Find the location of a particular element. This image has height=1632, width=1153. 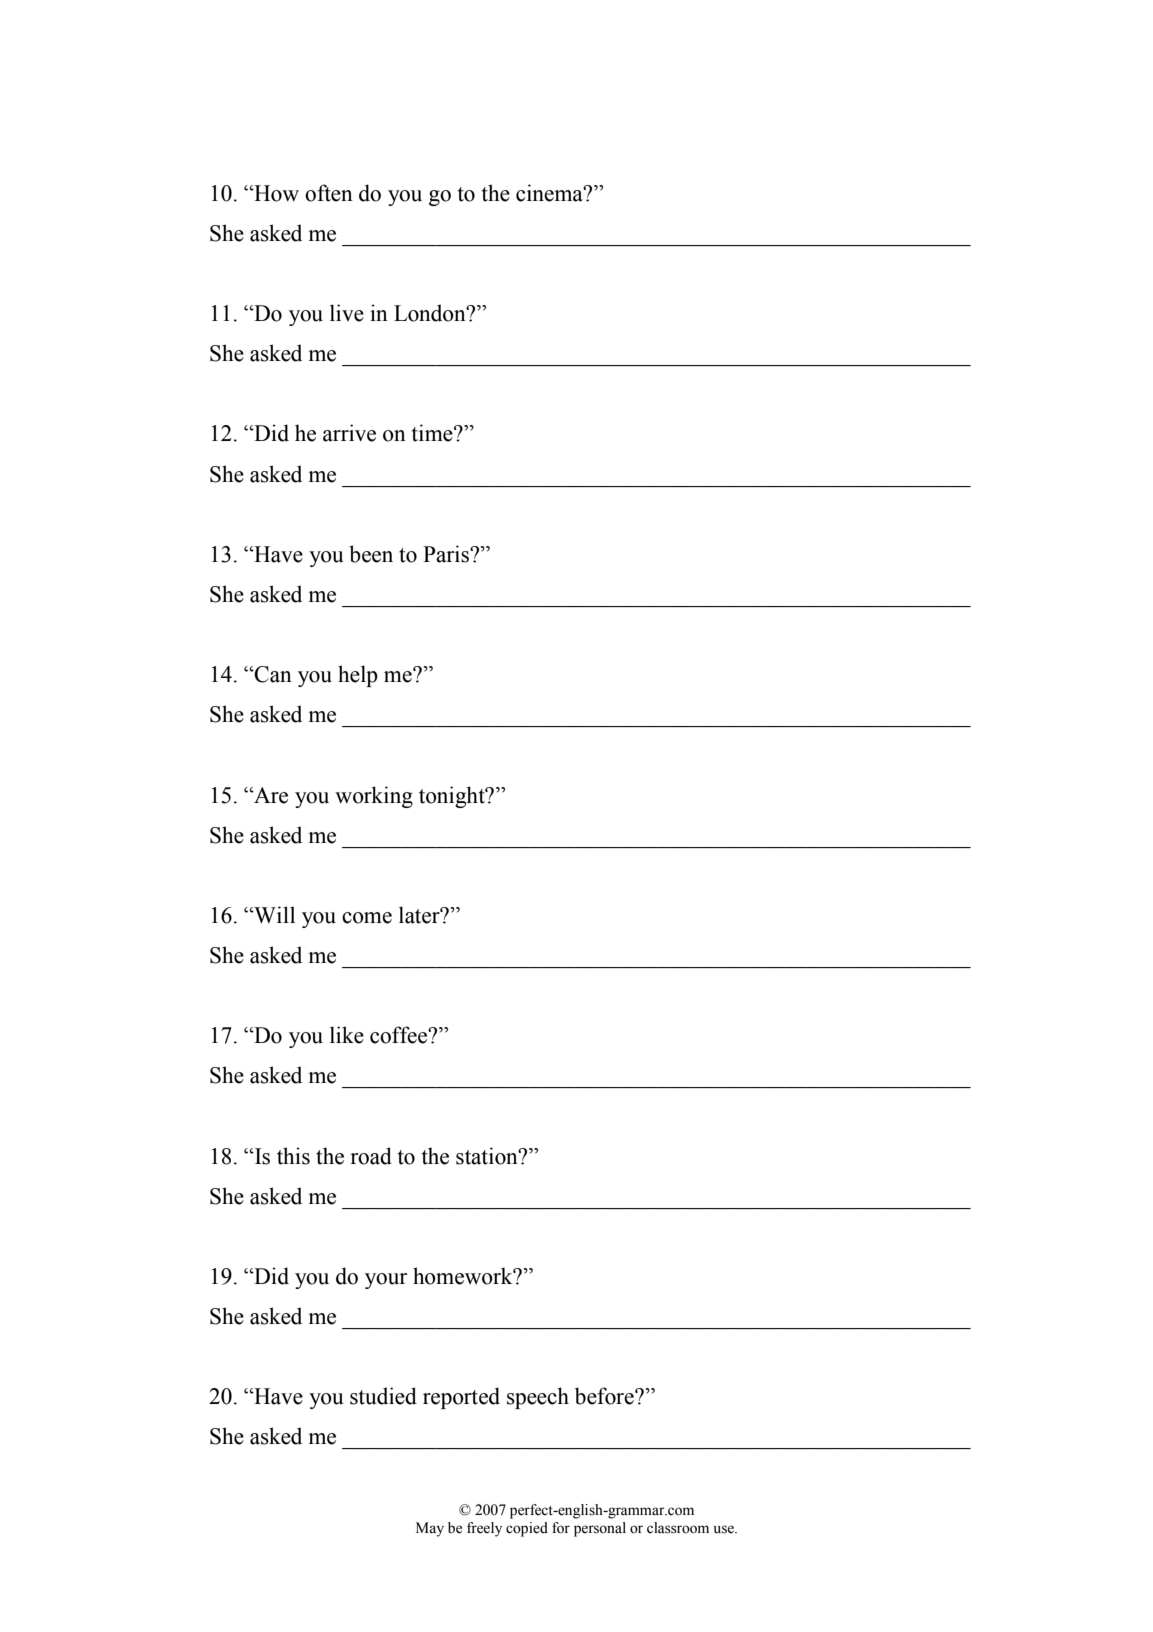

live is located at coordinates (347, 313).
